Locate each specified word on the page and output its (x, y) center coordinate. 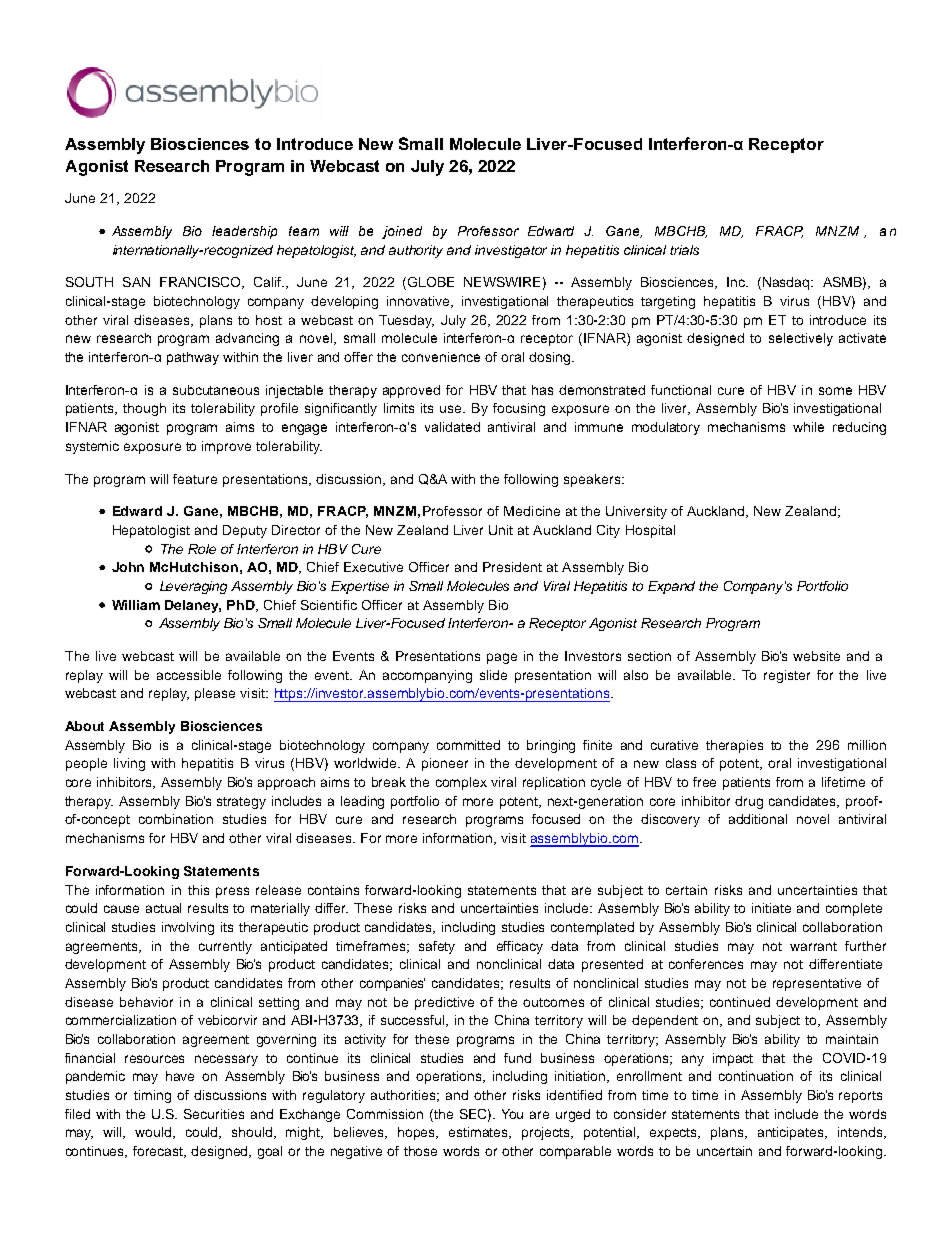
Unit (501, 530)
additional (758, 819)
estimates (480, 1133)
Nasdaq (787, 283)
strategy (241, 803)
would (154, 1133)
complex (461, 783)
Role (202, 549)
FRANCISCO (202, 283)
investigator (511, 251)
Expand (671, 587)
